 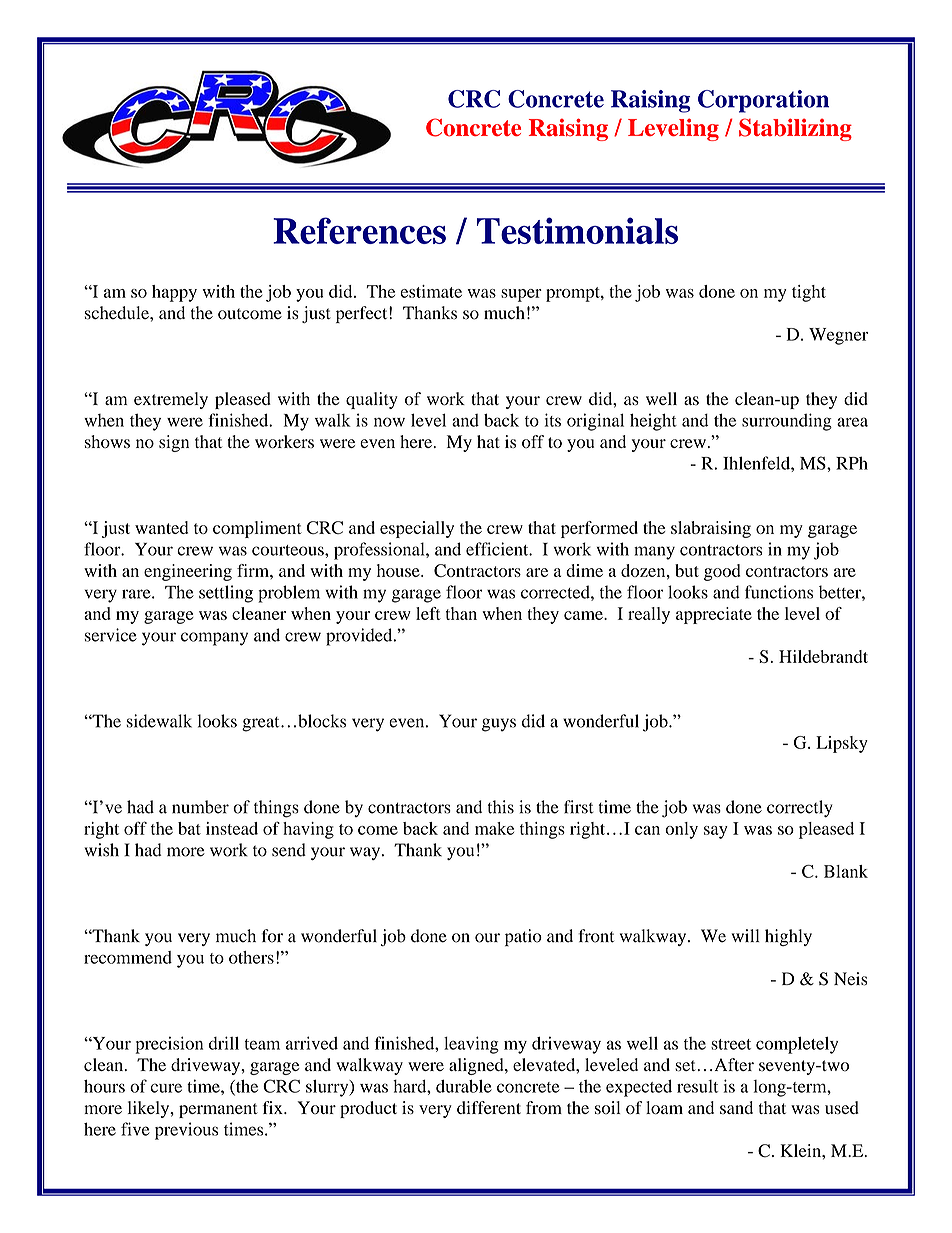 What do you see at coordinates (489, 1107) in the screenshot?
I see `different` at bounding box center [489, 1107].
